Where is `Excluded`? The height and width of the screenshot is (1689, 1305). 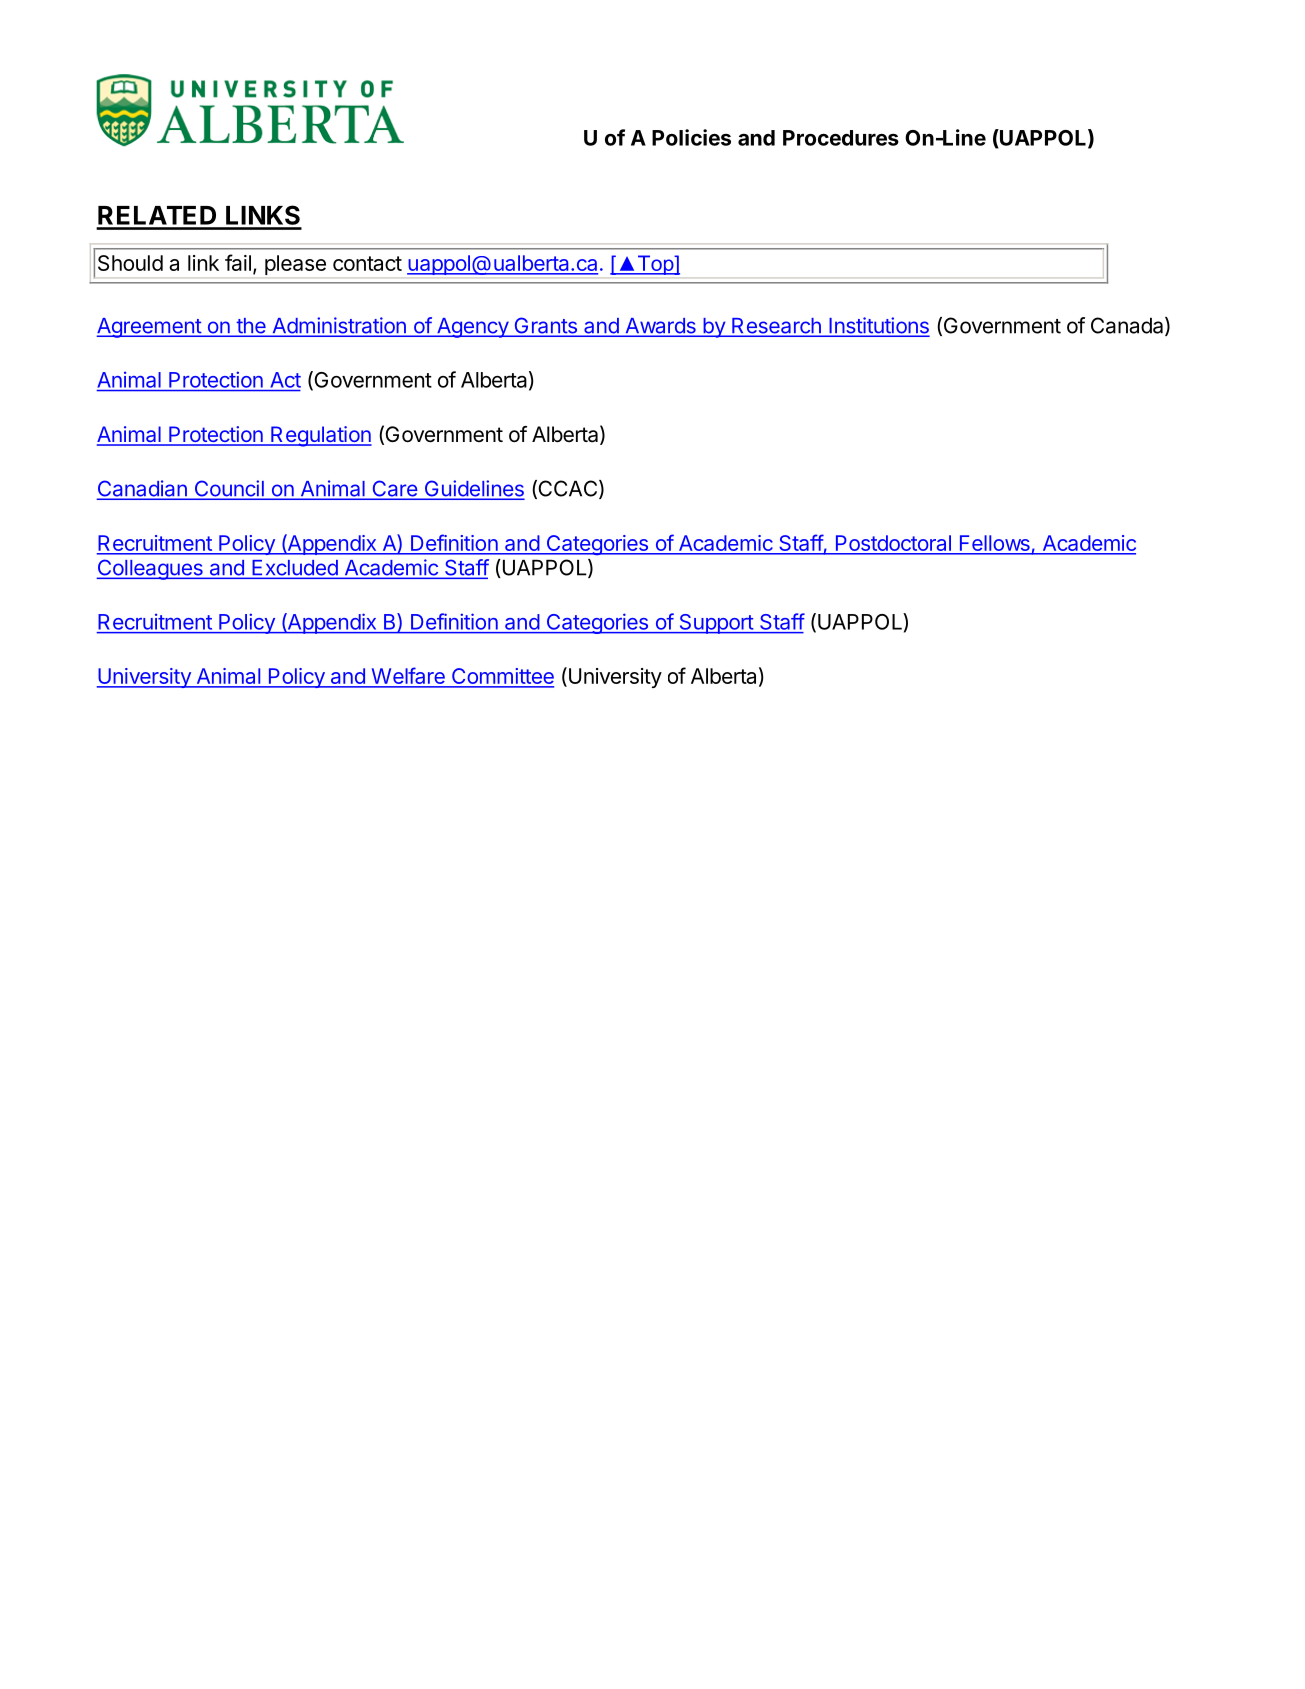 Excluded is located at coordinates (295, 569).
